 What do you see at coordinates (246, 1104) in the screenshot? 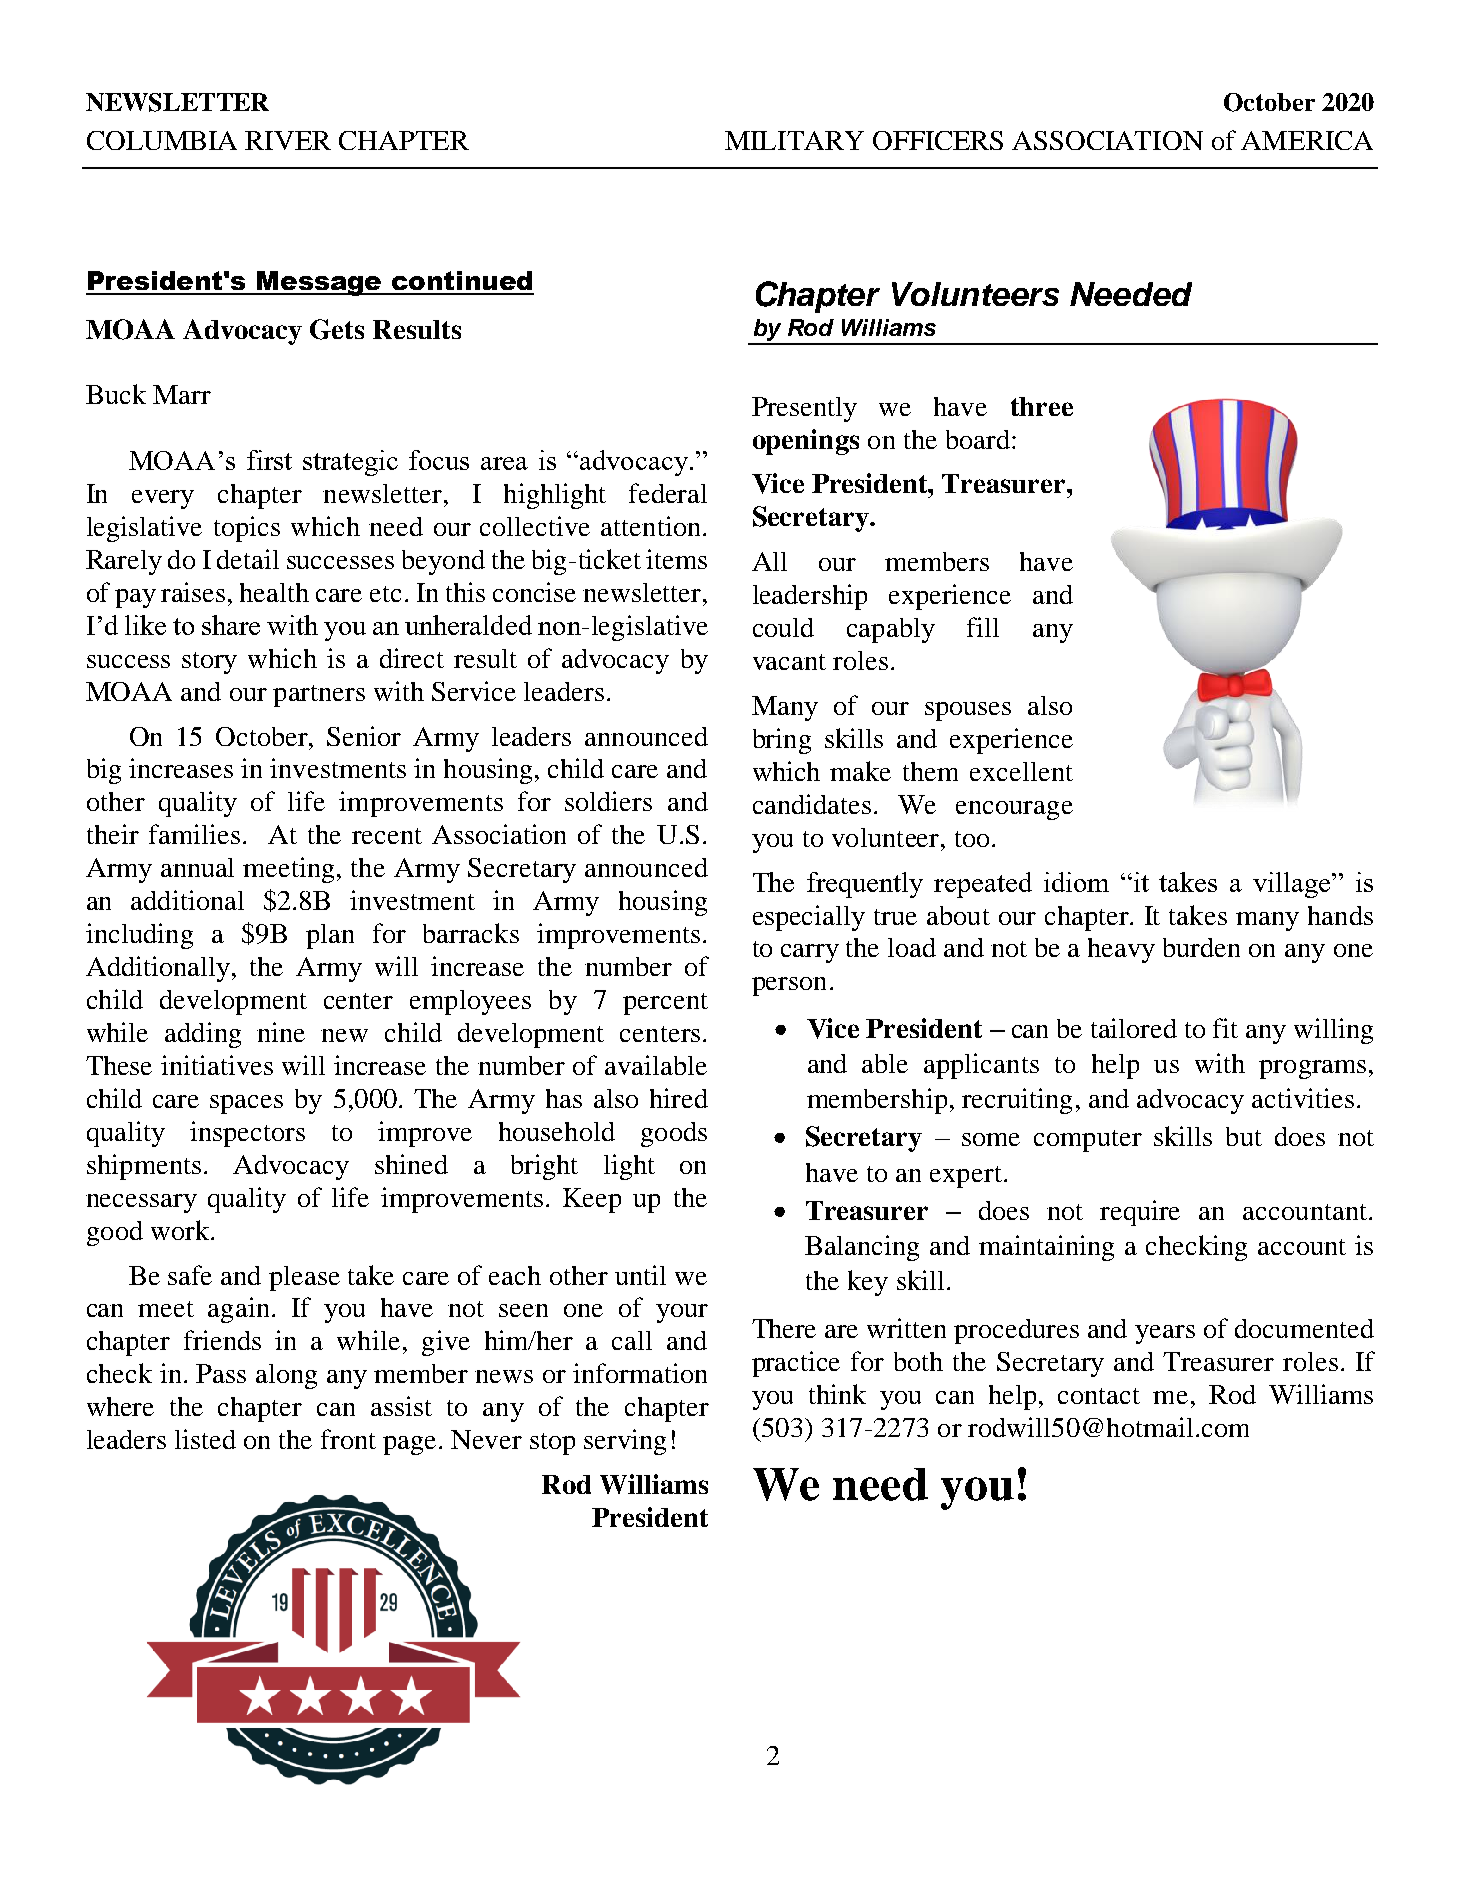
I see `spaces` at bounding box center [246, 1104].
